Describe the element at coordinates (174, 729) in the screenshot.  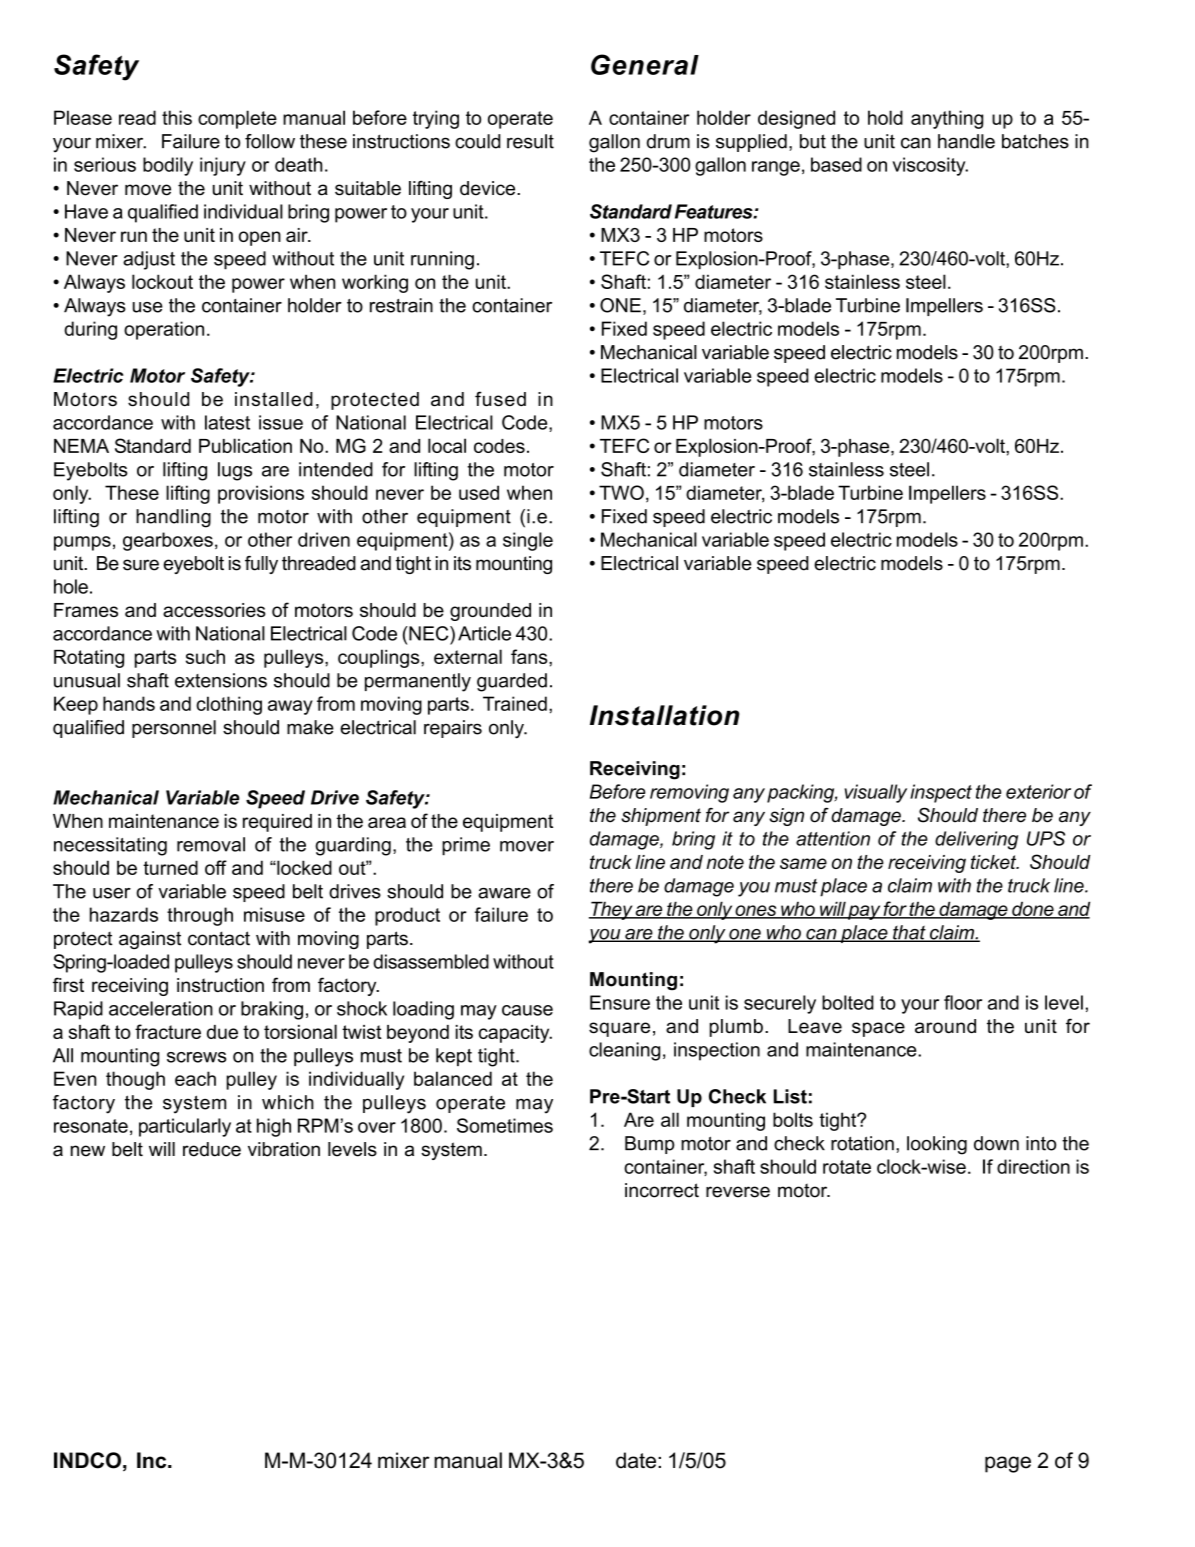
I see `personnel` at that location.
